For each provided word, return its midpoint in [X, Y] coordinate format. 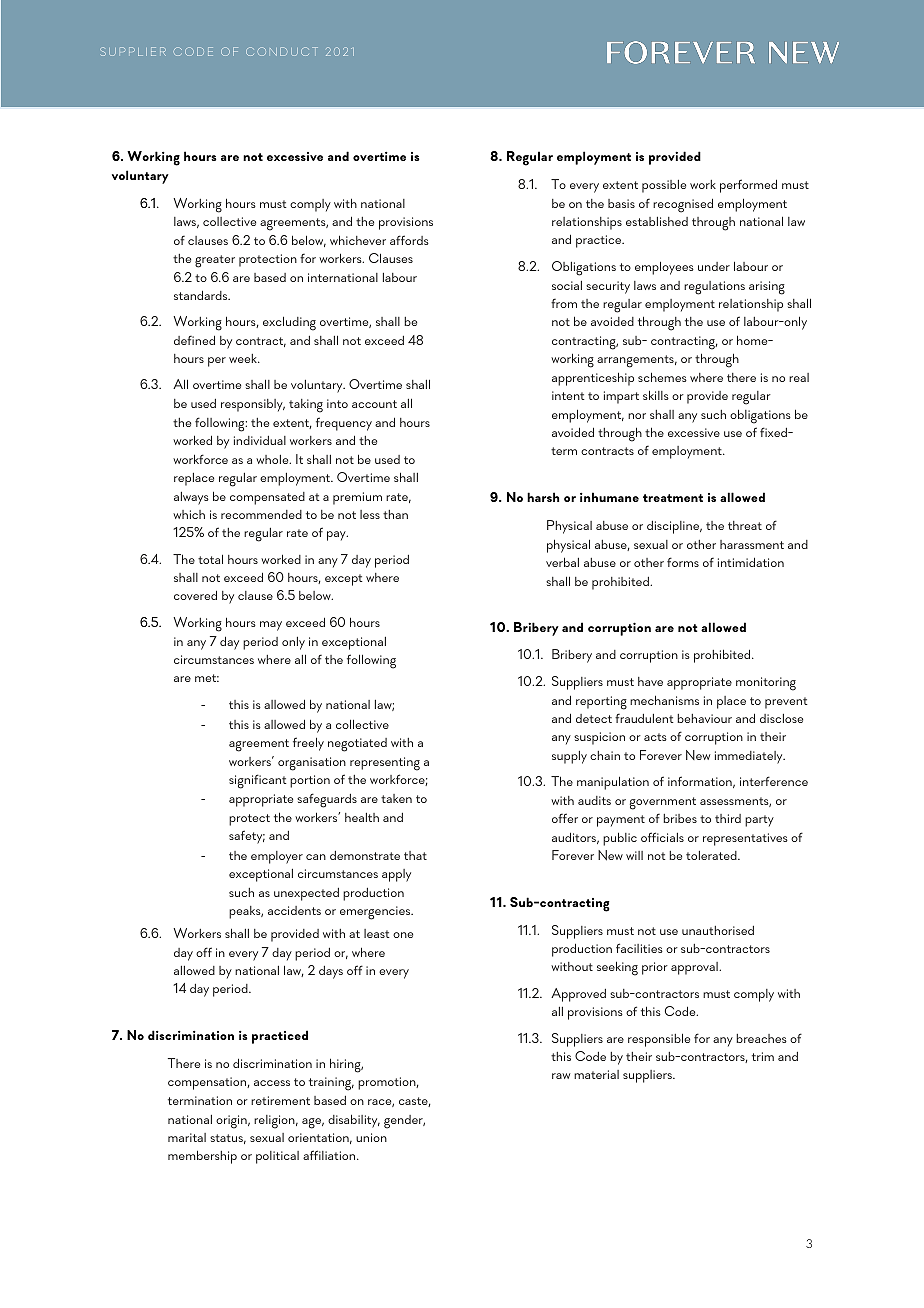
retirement [280, 1100]
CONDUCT [282, 51]
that [415, 855]
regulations [714, 288]
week [244, 358]
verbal [562, 562]
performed [748, 186]
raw [561, 1076]
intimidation [751, 562]
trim [763, 1056]
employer [277, 857]
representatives [745, 839]
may [271, 626]
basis [621, 203]
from [564, 303]
